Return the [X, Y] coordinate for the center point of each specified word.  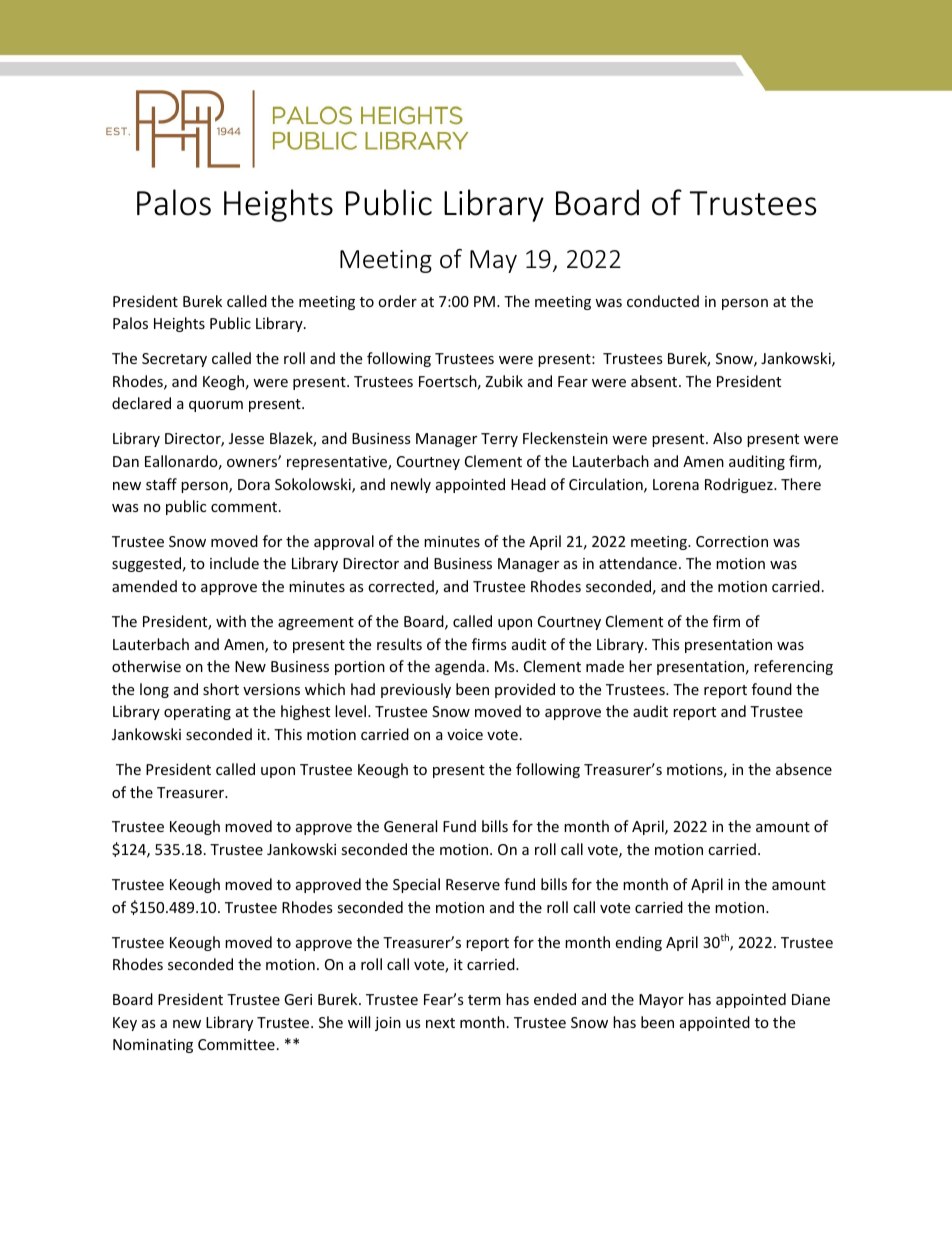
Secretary [174, 360]
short [221, 689]
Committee [236, 1044]
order [397, 301]
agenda [460, 667]
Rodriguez [740, 485]
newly [411, 485]
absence [804, 769]
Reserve [473, 884]
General [410, 826]
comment [245, 507]
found [772, 689]
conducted [663, 301]
